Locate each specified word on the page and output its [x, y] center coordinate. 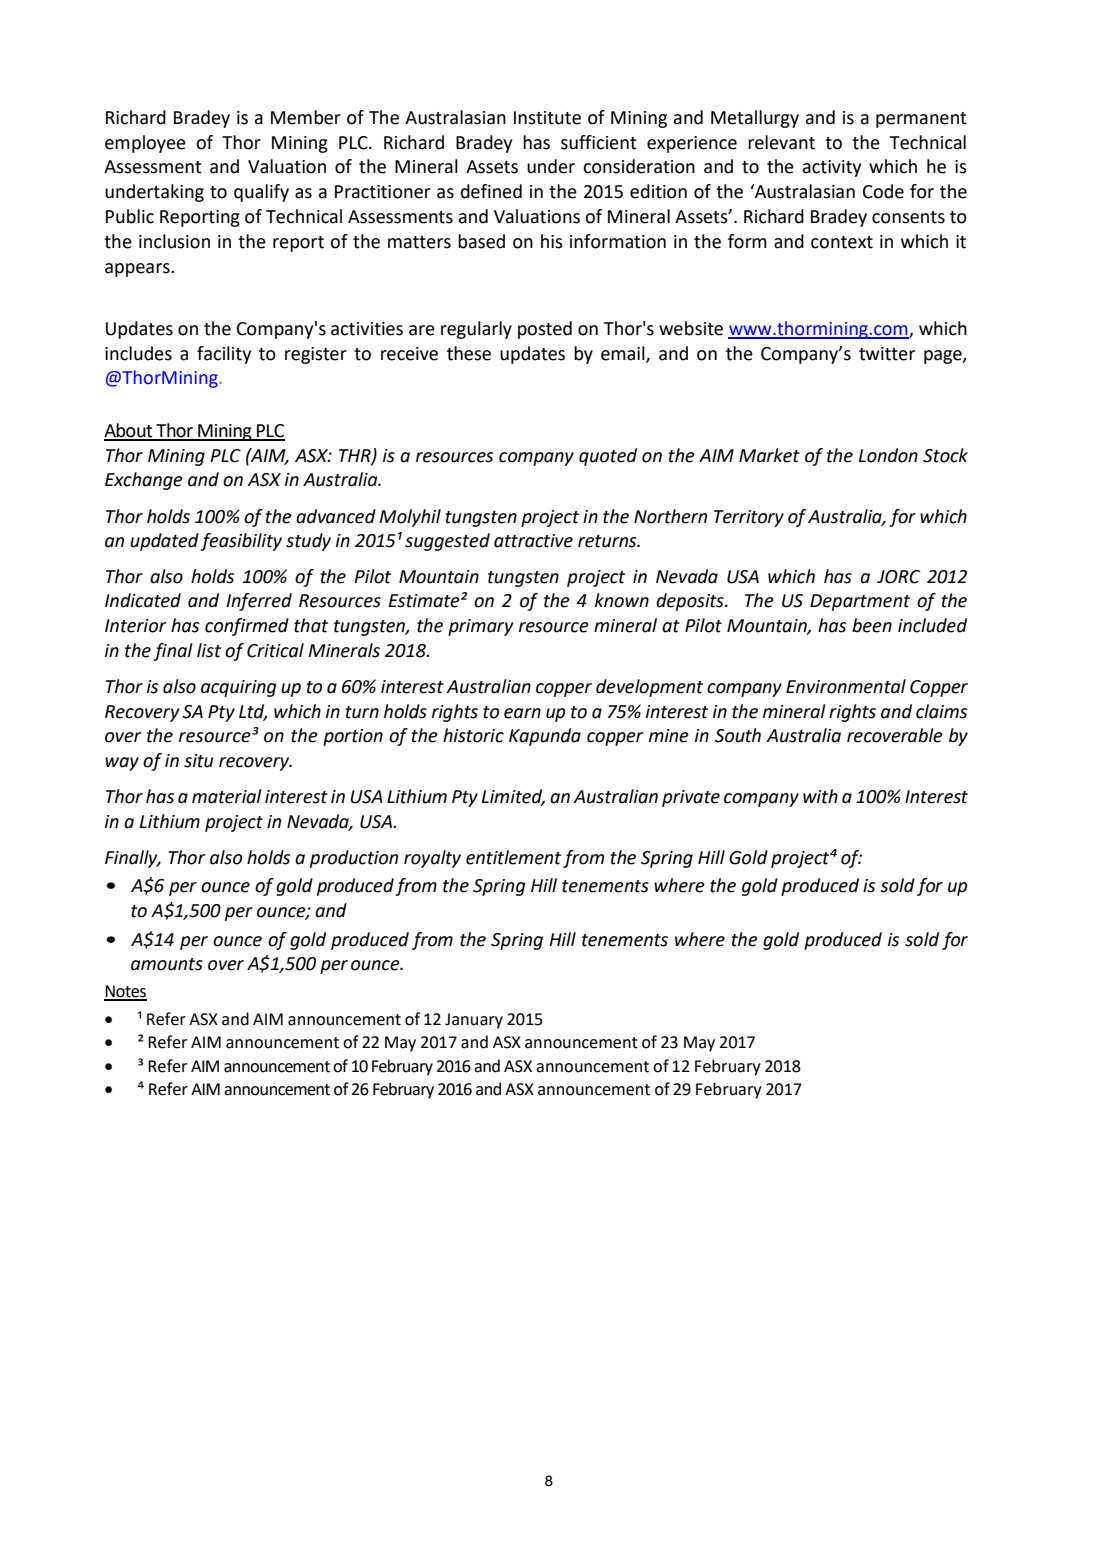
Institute [547, 118]
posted [545, 330]
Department [860, 602]
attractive [533, 541]
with [820, 796]
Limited [513, 797]
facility [224, 355]
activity [832, 168]
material [227, 796]
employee [145, 144]
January [474, 1021]
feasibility [241, 542]
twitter [887, 354]
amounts [167, 964]
